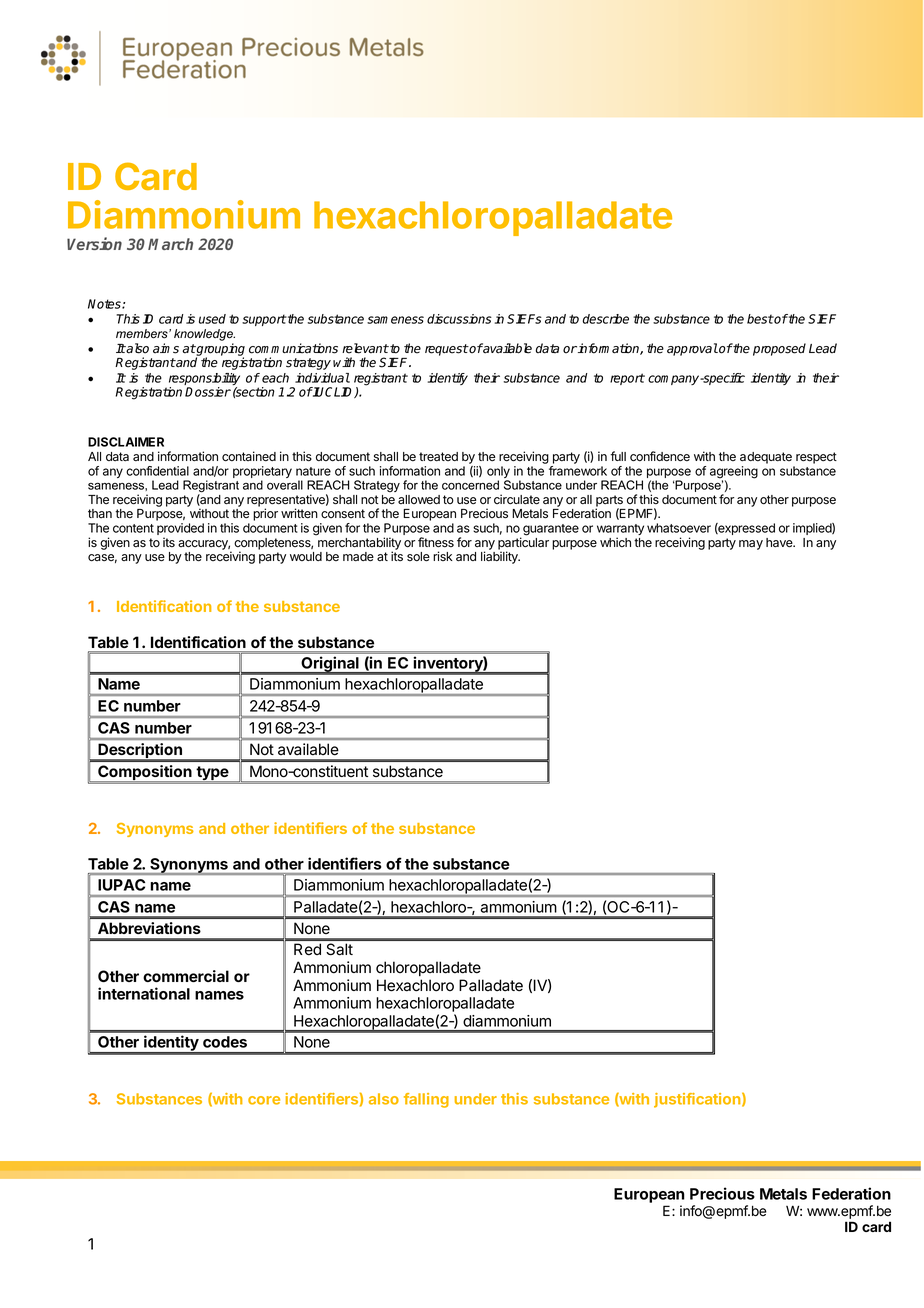 The width and height of the document is (924, 1308). I want to click on Salt, so click(339, 949).
